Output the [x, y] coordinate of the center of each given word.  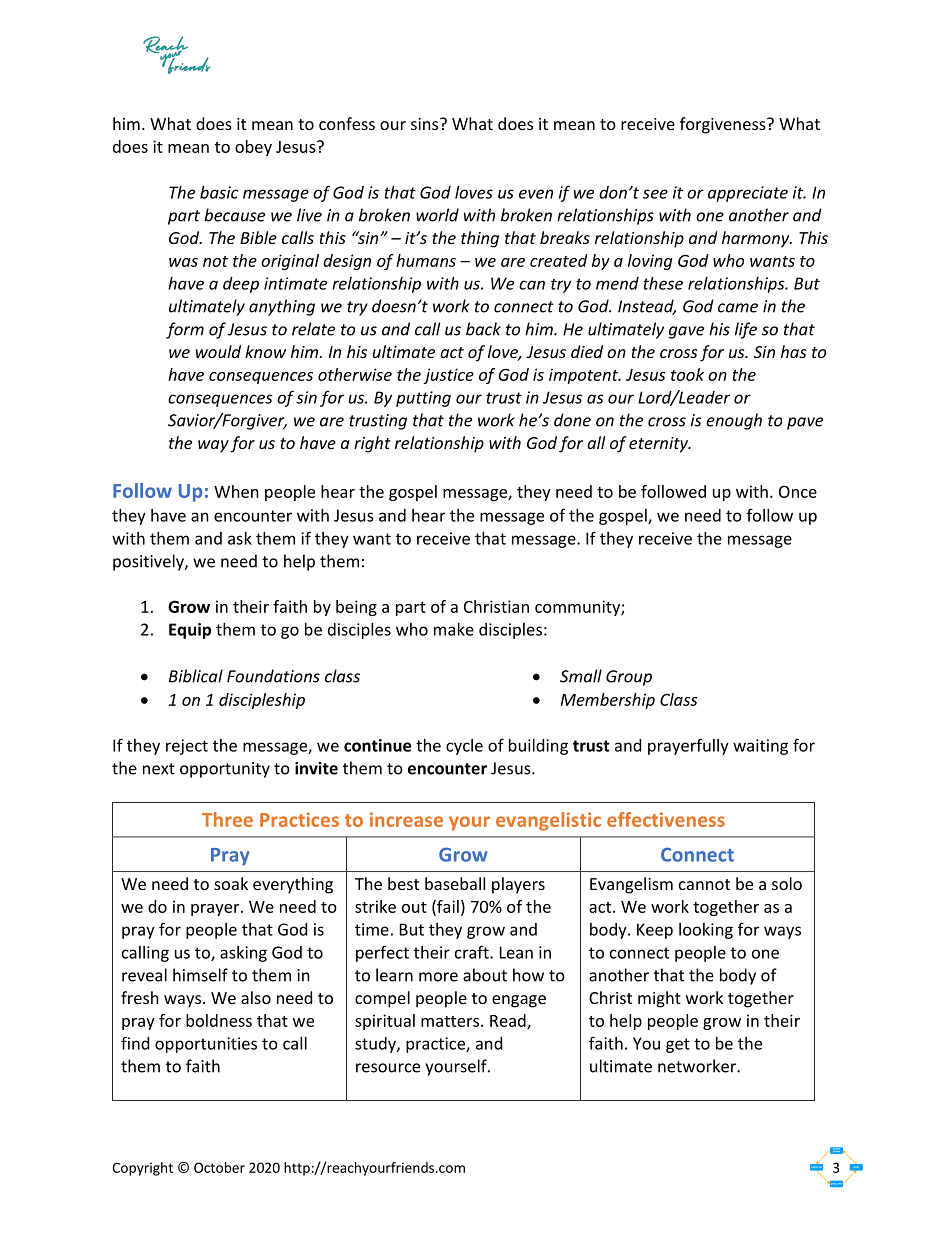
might [659, 999]
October [219, 1167]
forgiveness [724, 125]
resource [388, 1068]
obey [253, 148]
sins [426, 124]
